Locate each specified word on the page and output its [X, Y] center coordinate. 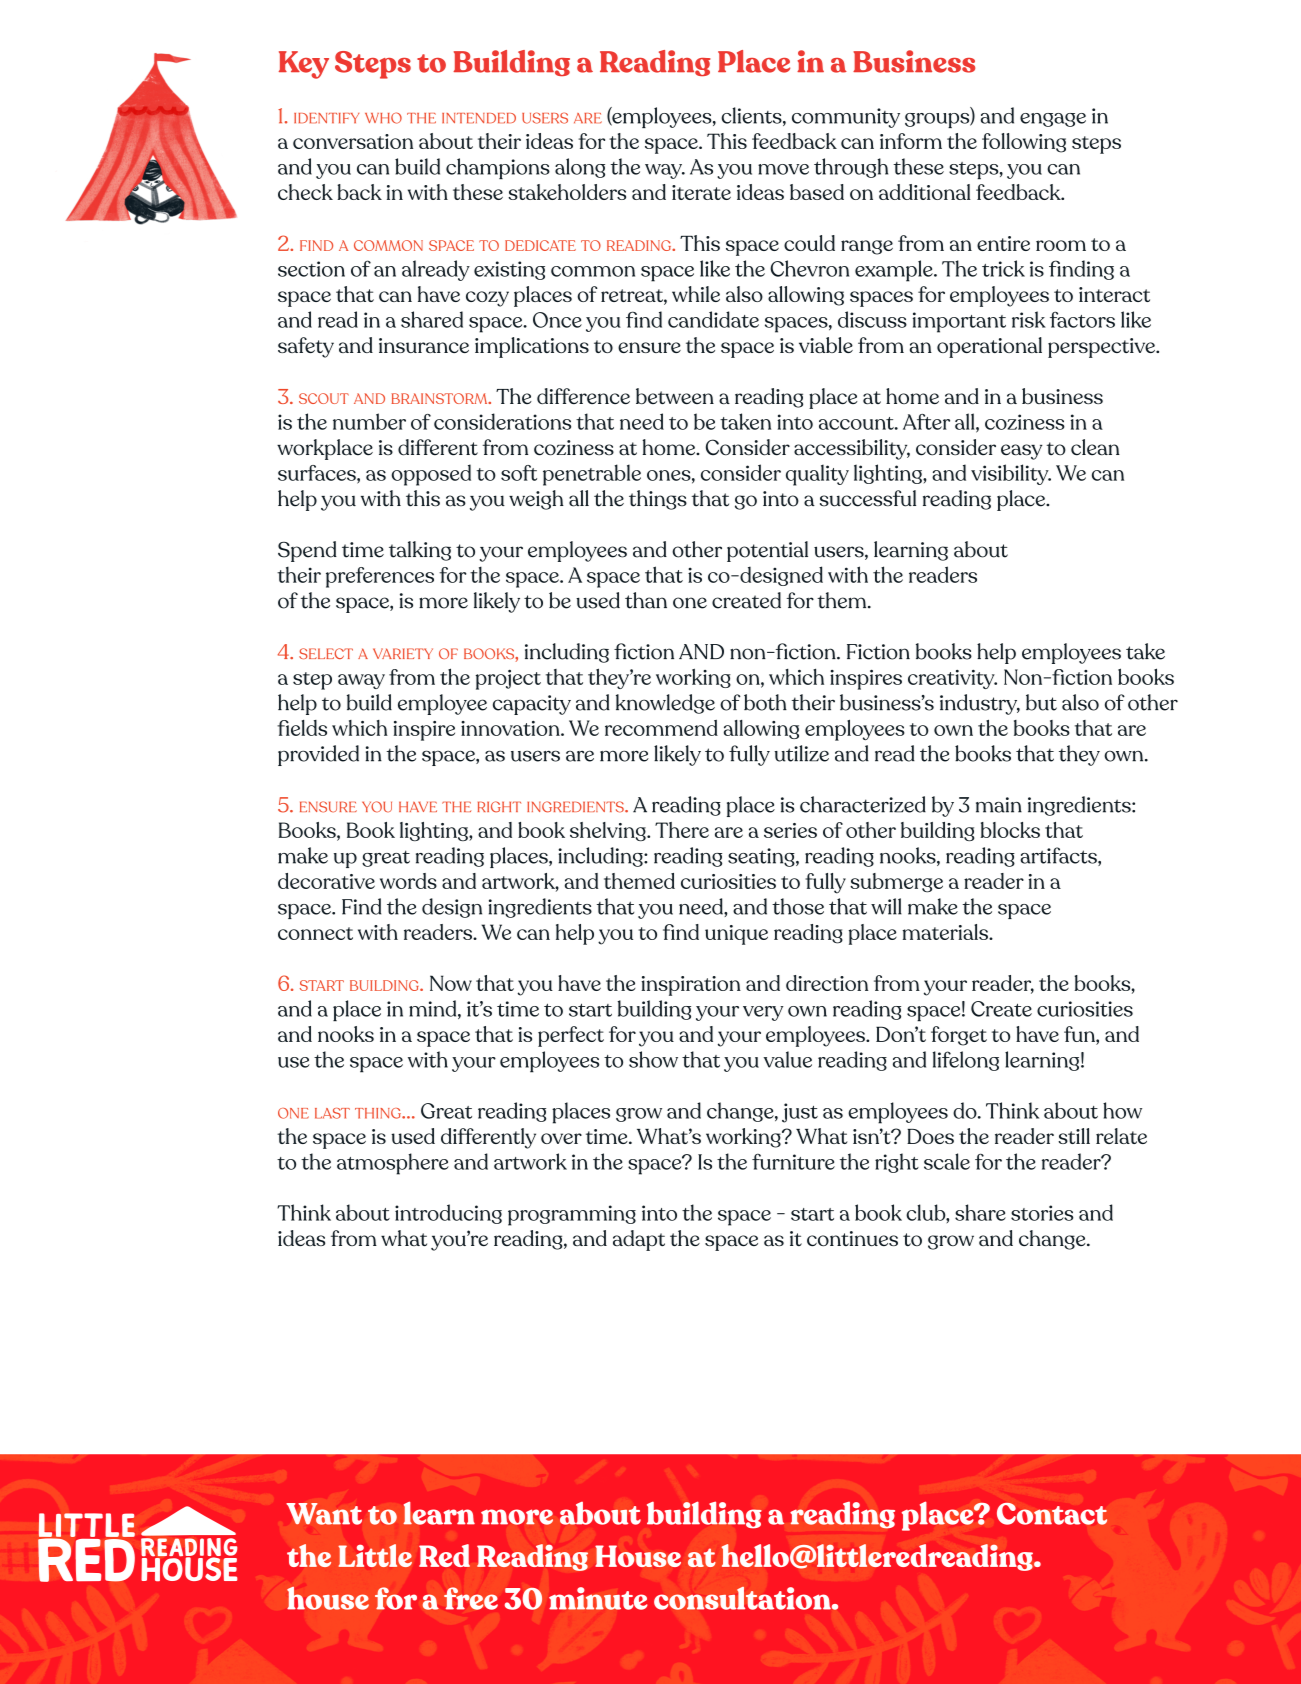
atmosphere [393, 1164]
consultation [743, 1598]
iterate [701, 192]
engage [1053, 120]
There [682, 830]
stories [1042, 1213]
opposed [431, 475]
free [471, 1598]
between [675, 396]
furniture [793, 1162]
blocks [1010, 830]
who [383, 118]
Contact [1052, 1514]
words [408, 881]
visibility [1011, 474]
